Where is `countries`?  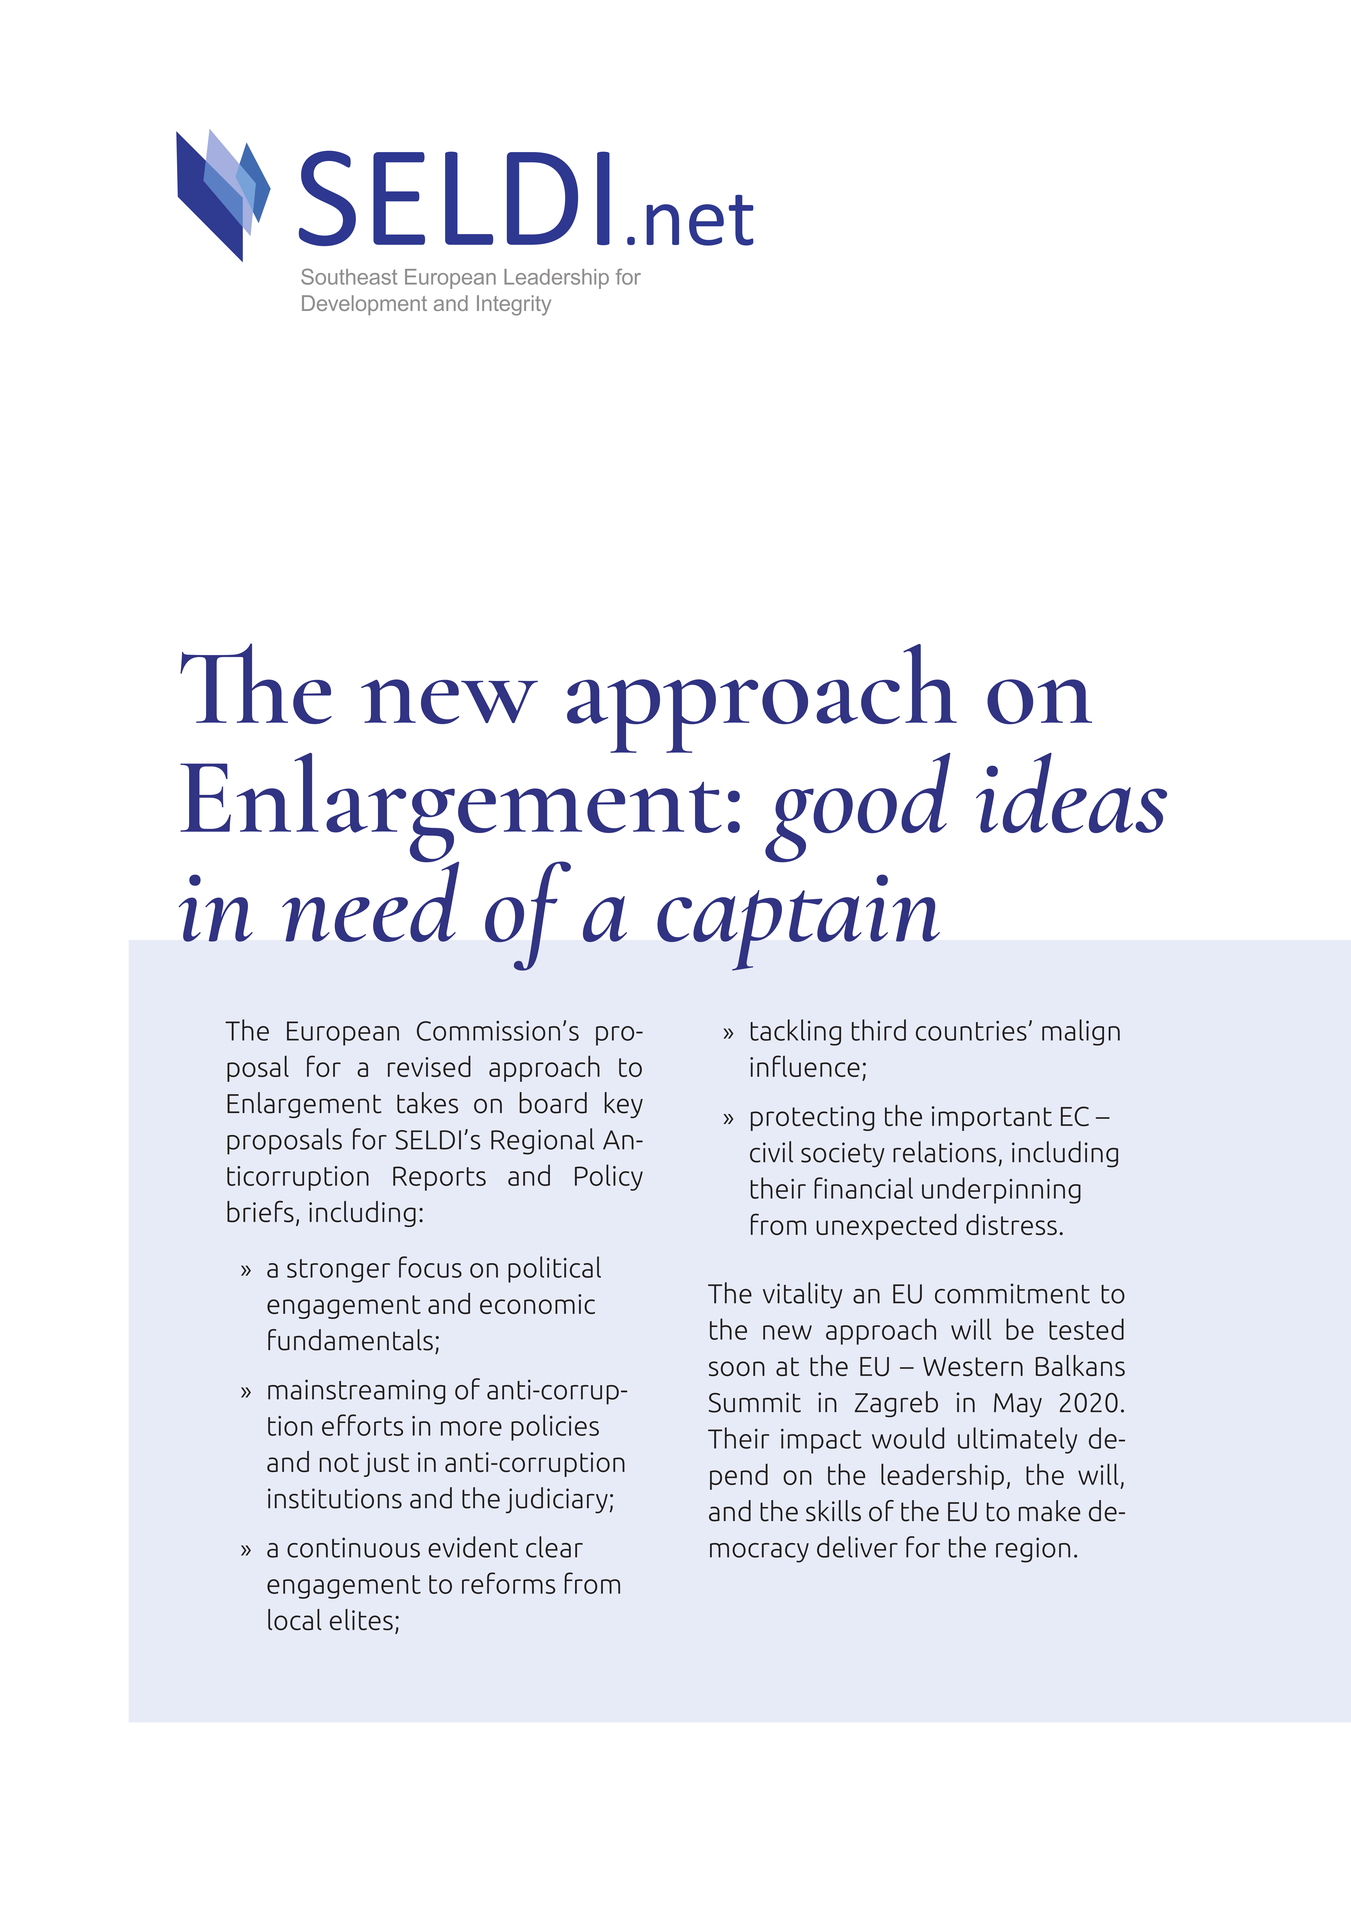
countries is located at coordinates (971, 1031).
